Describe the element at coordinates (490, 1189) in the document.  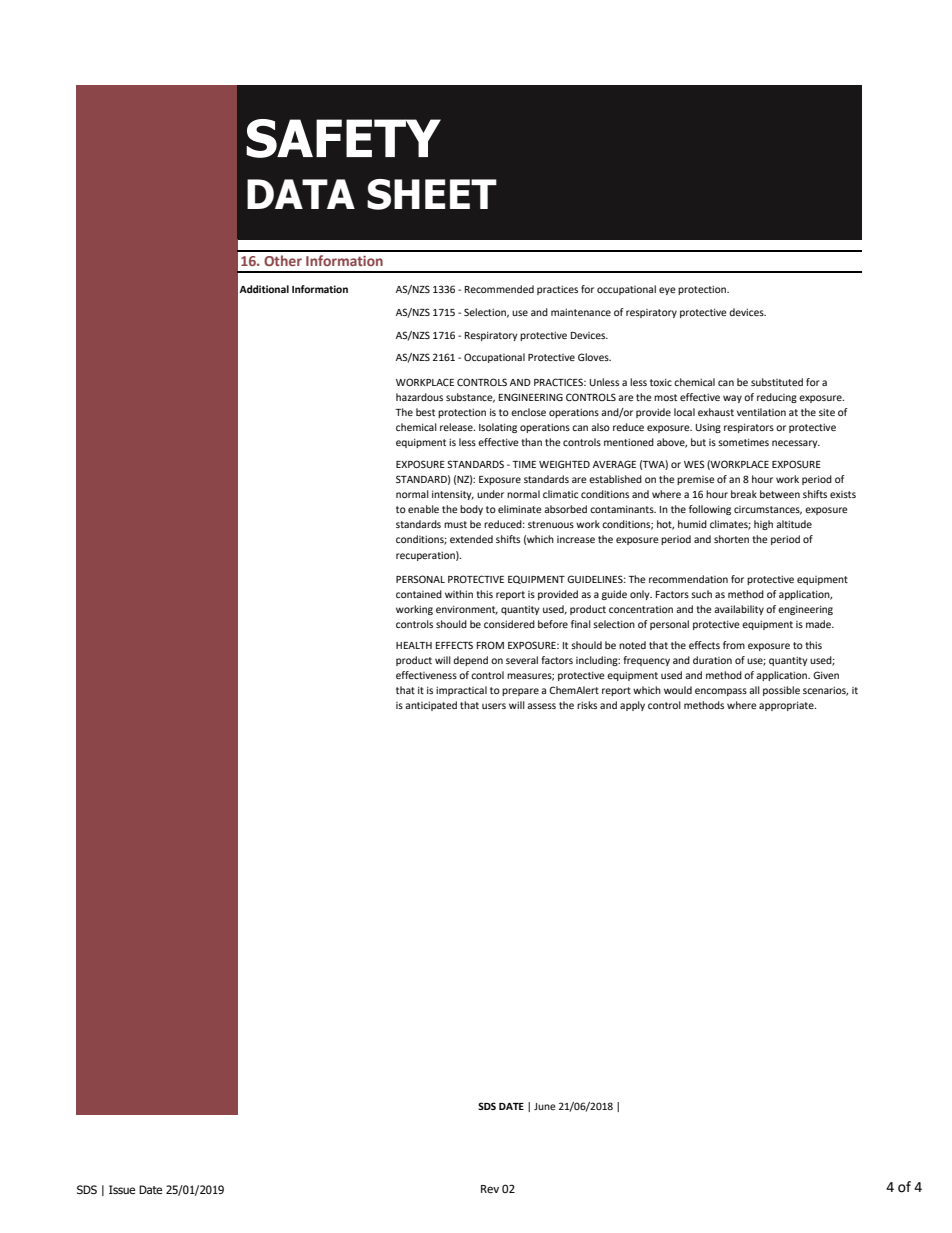
I see `Rev` at that location.
